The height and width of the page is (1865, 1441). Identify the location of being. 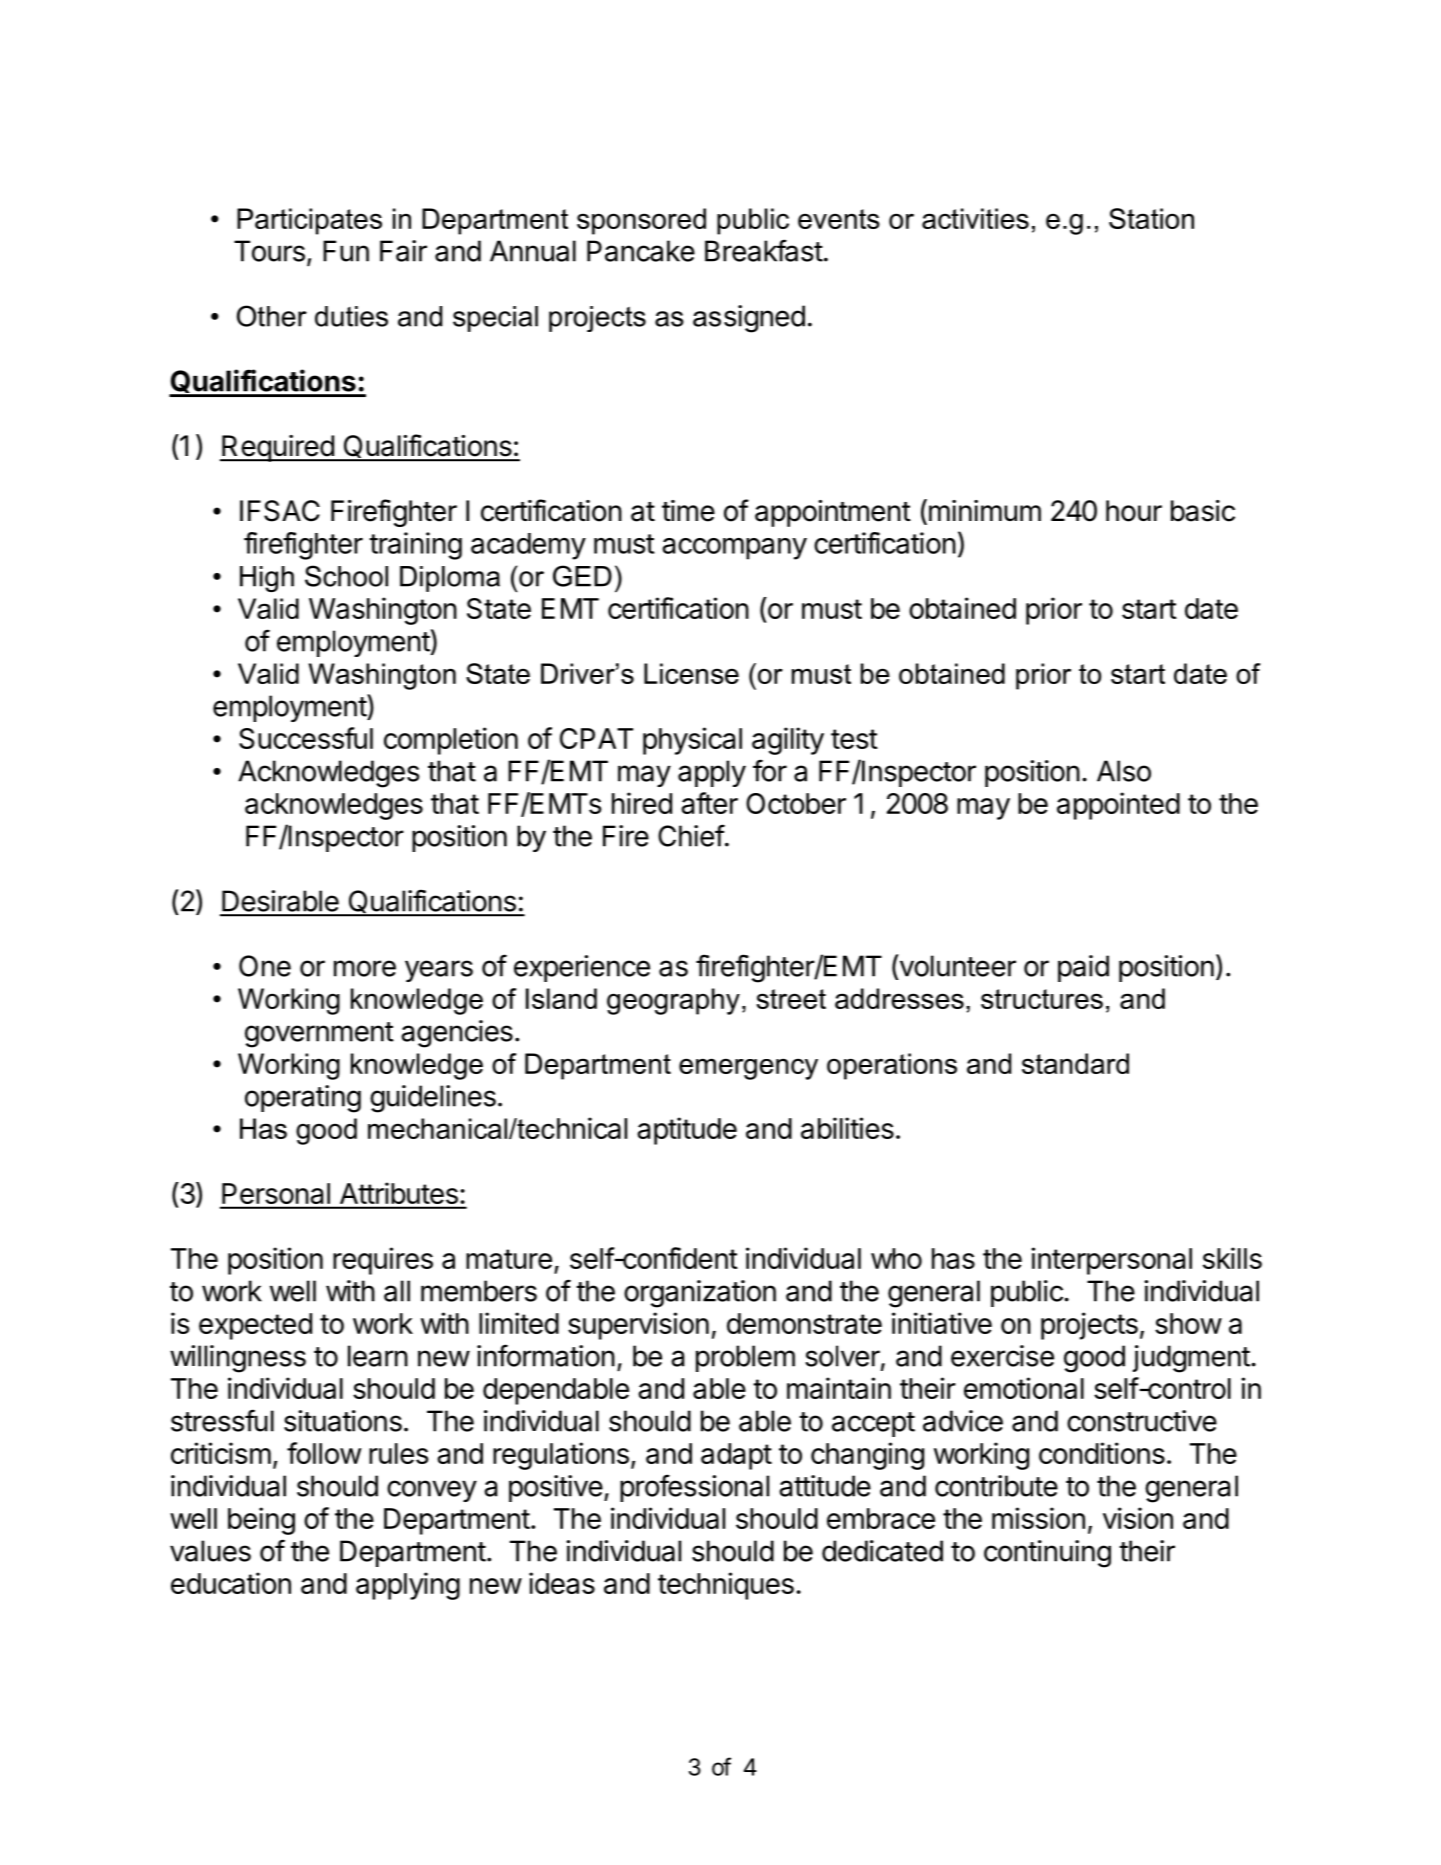
(261, 1521).
